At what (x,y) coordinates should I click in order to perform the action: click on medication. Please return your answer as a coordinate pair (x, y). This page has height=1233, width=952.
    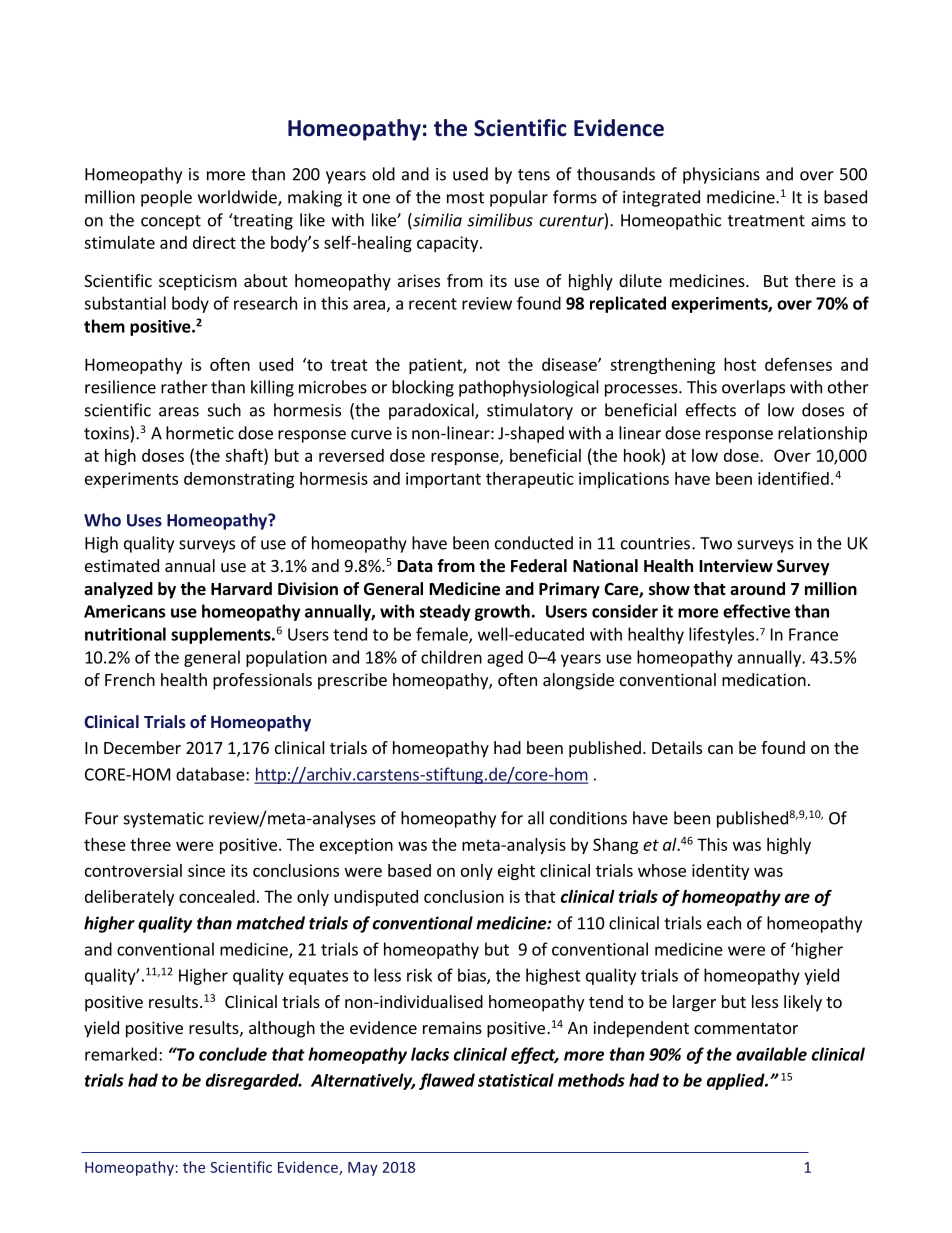
    Looking at the image, I should click on (764, 679).
